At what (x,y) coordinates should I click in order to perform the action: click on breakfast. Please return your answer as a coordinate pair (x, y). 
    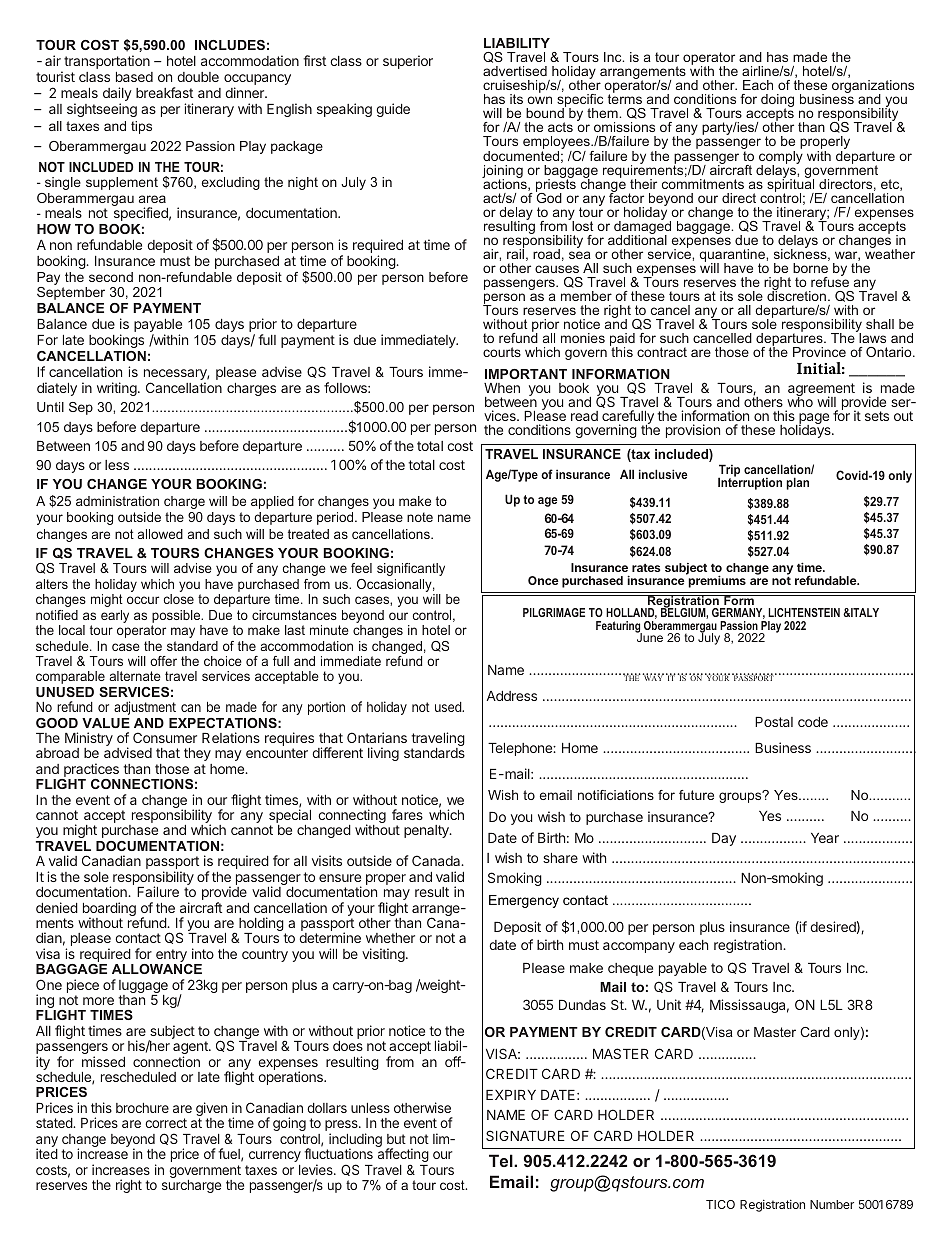
    Looking at the image, I should click on (164, 92).
